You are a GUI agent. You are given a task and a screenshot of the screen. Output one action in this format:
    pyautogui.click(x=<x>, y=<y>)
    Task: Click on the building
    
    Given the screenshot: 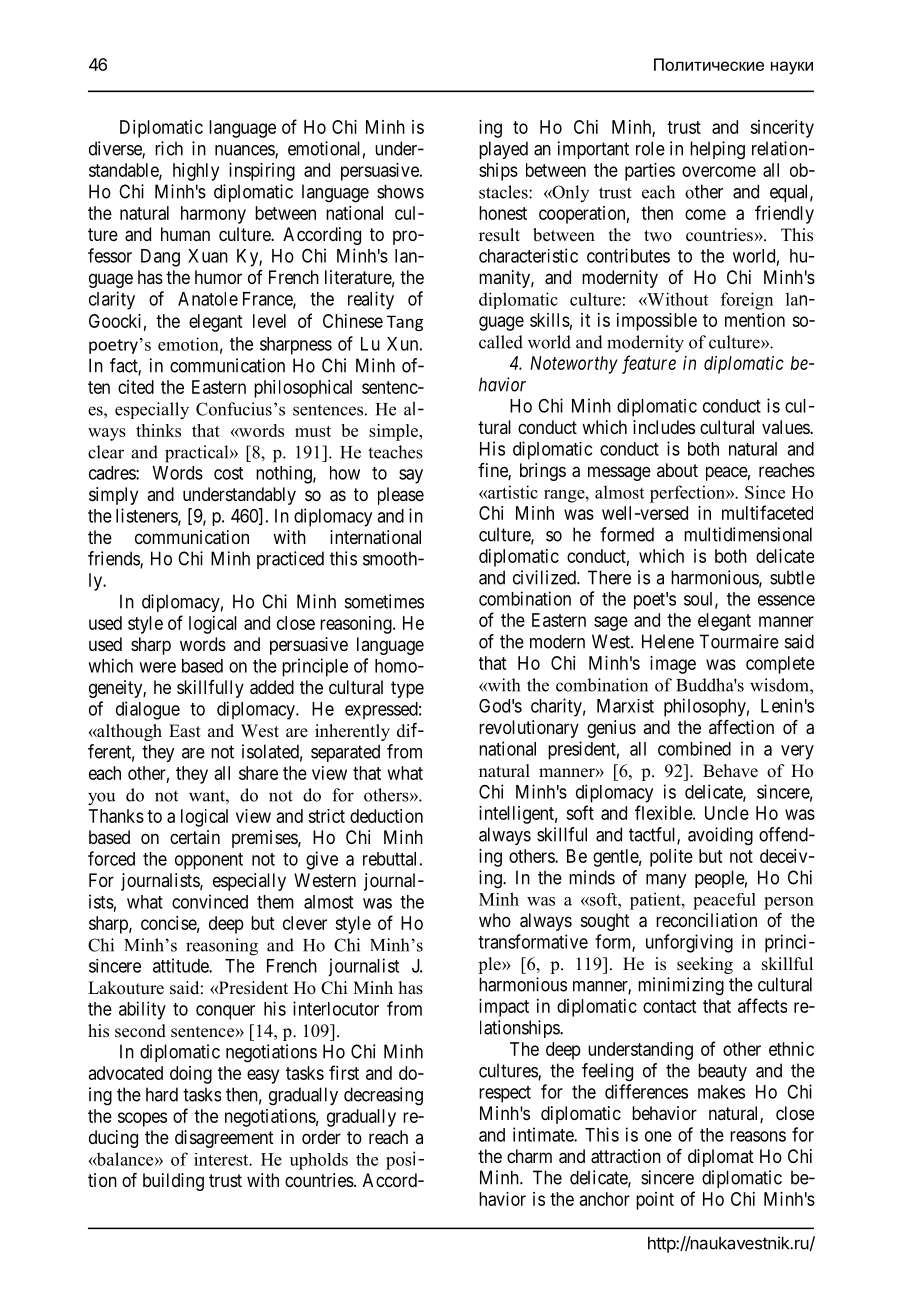 What is the action you would take?
    pyautogui.click(x=173, y=1182)
